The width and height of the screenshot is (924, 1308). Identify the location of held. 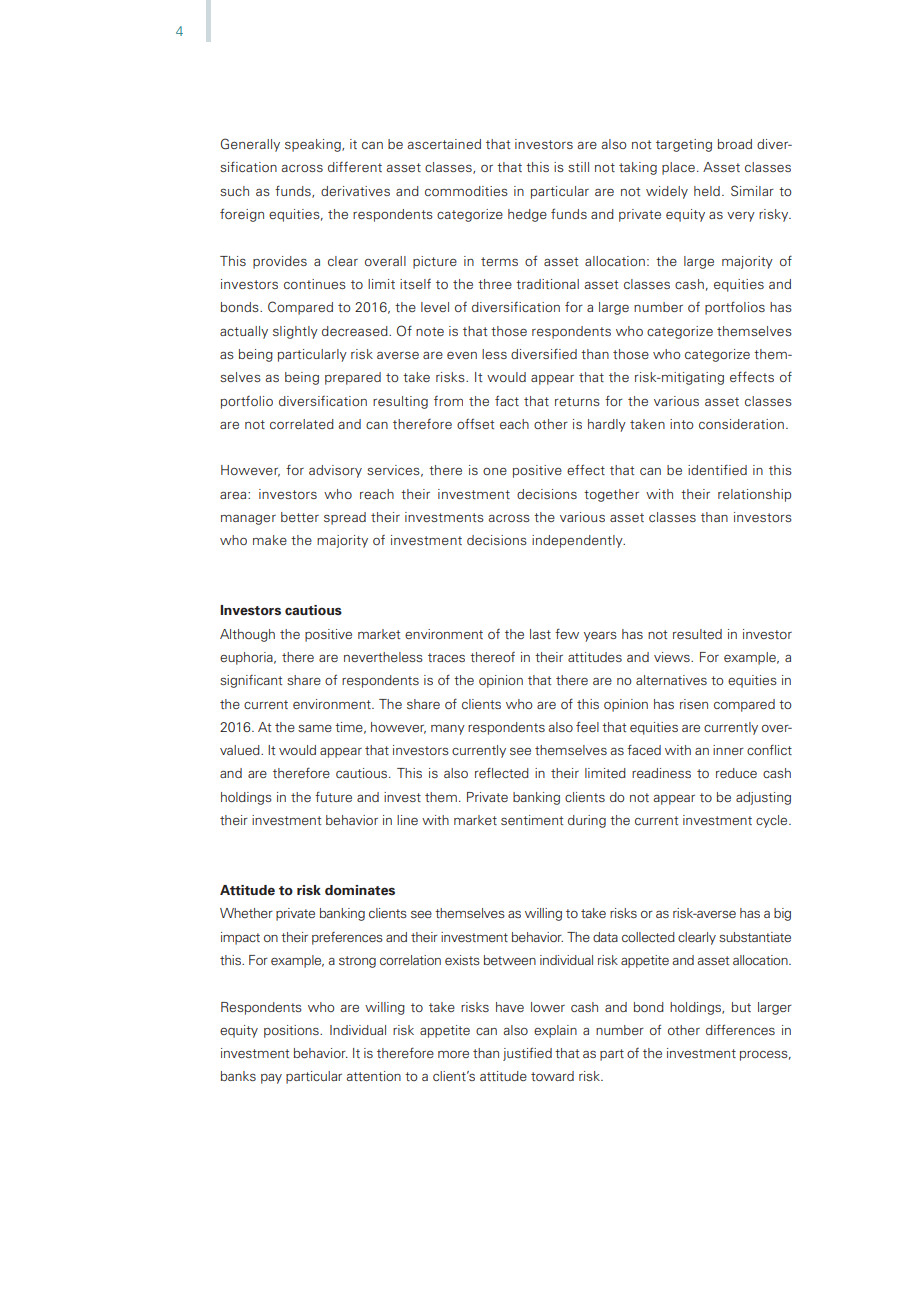
(707, 191).
